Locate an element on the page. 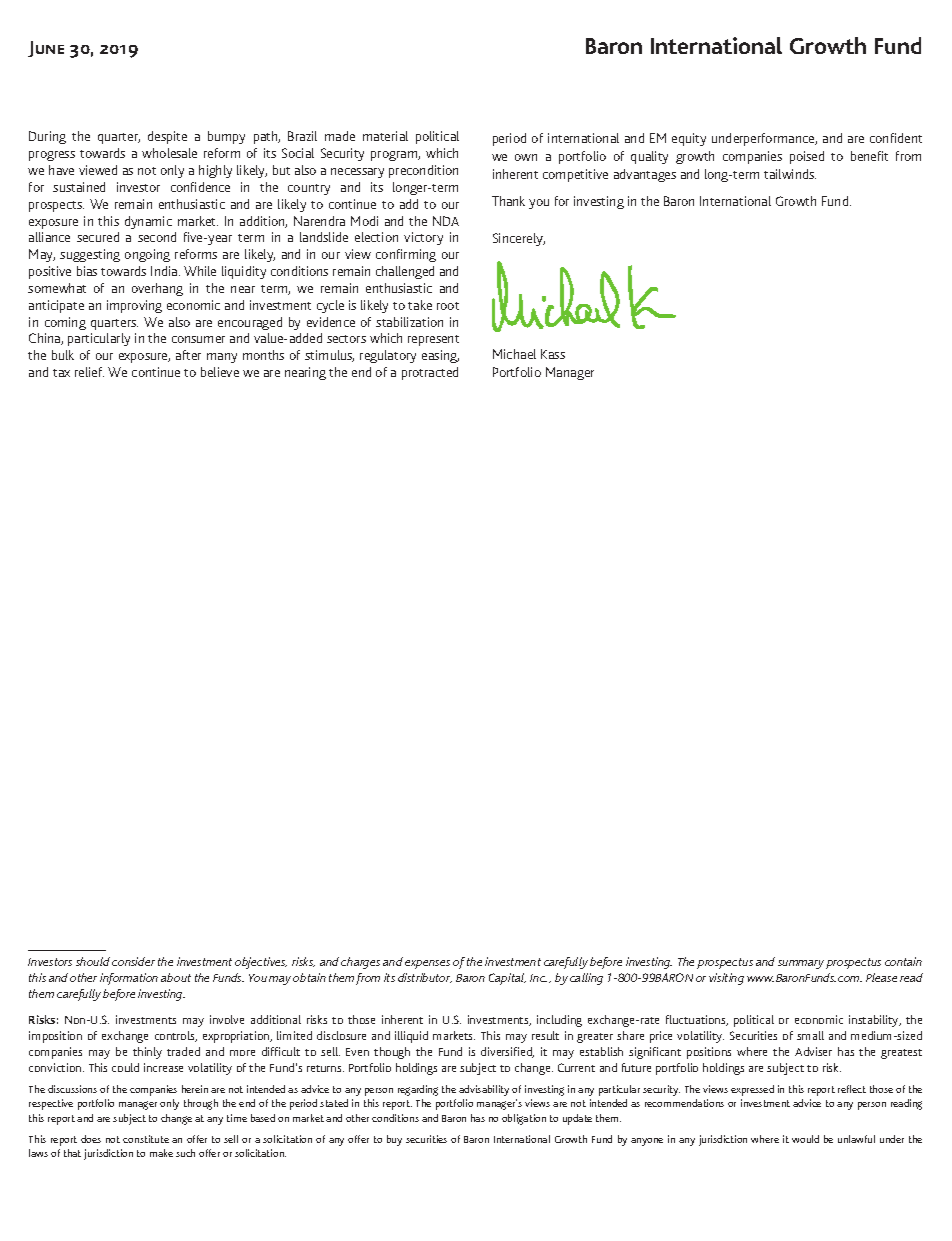 The image size is (952, 1241). constitute is located at coordinates (146, 1139).
